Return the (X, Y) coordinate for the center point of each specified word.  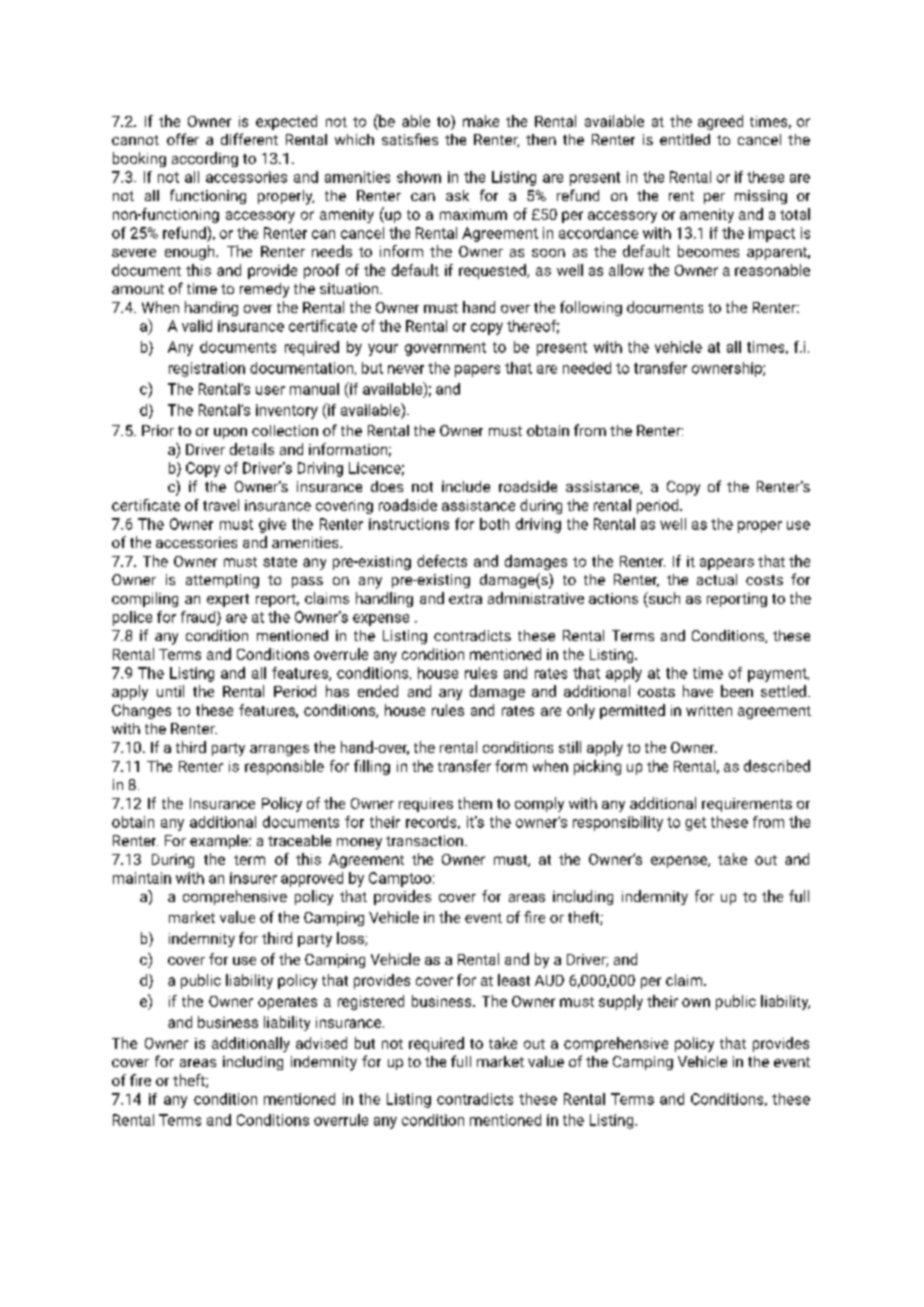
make (481, 121)
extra (465, 599)
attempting (222, 581)
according (205, 159)
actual (717, 579)
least (514, 980)
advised (321, 1043)
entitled (685, 139)
